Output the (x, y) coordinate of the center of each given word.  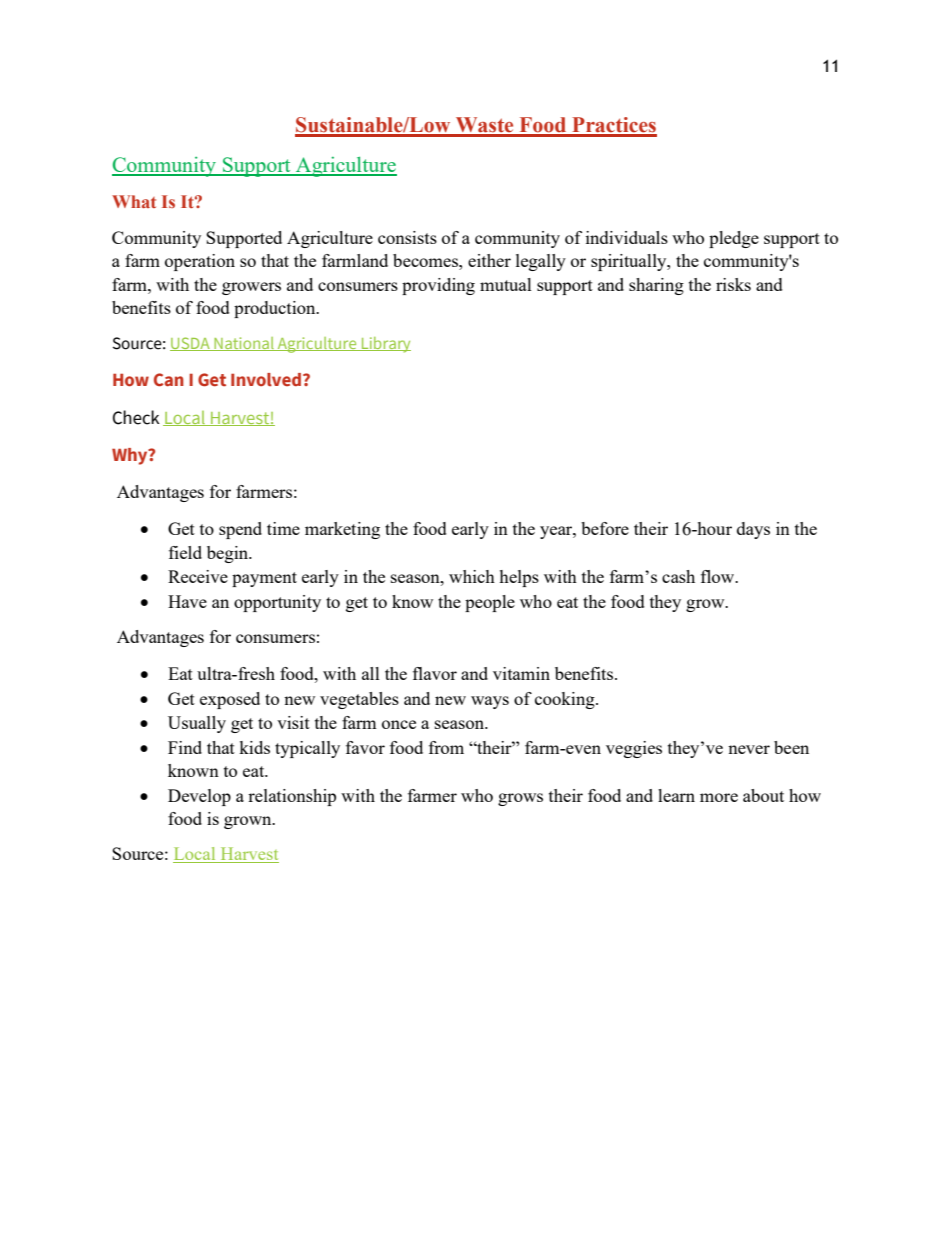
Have (187, 601)
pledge (734, 239)
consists (407, 237)
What (134, 201)
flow (719, 576)
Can (169, 380)
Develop (199, 797)
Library (385, 345)
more (719, 797)
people (490, 603)
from (446, 747)
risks (733, 284)
